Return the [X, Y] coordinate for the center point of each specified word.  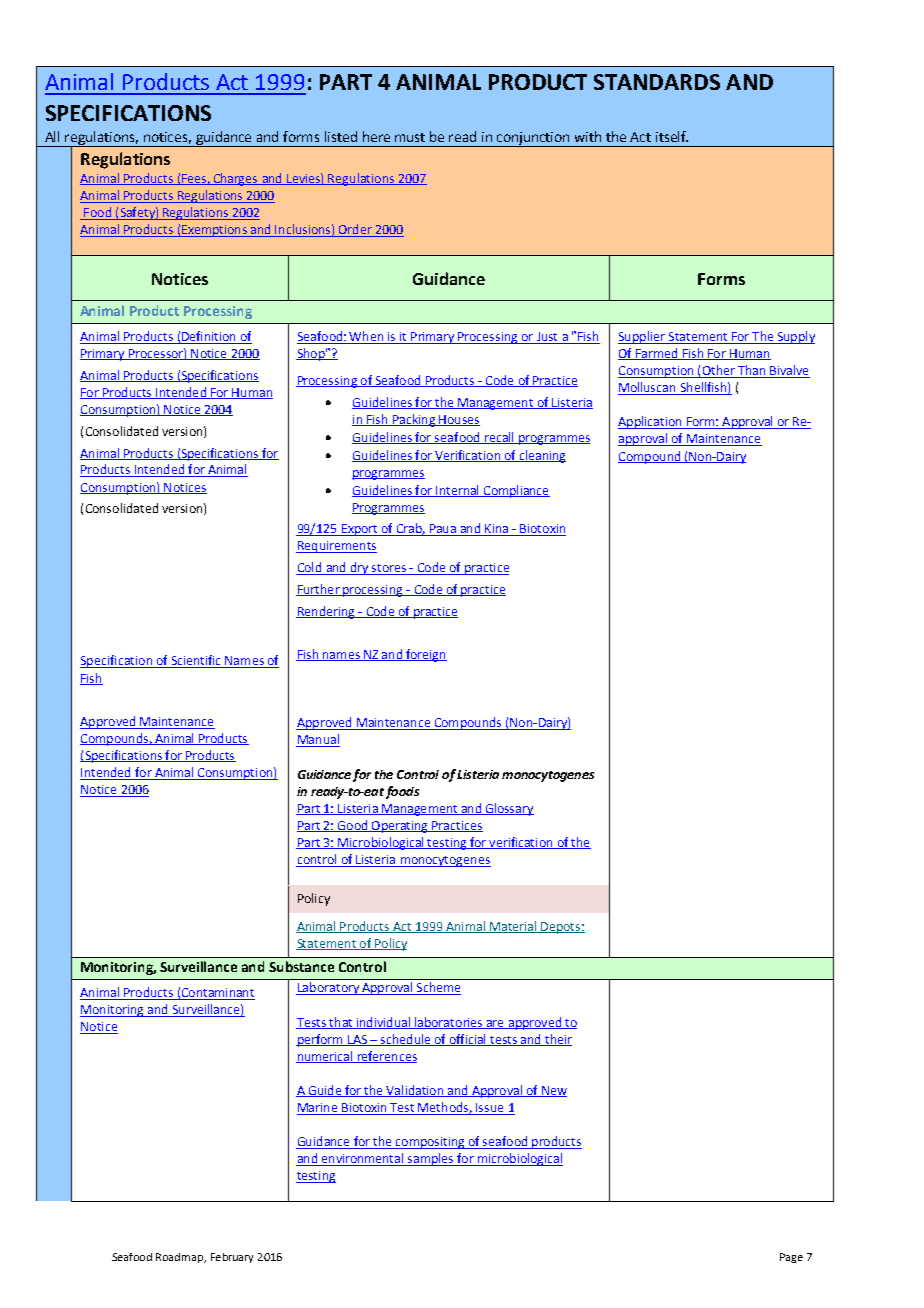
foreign [425, 655]
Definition [209, 337]
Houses [458, 420]
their [557, 1040]
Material [513, 927]
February [232, 1258]
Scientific [196, 661]
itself [672, 136]
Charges [236, 179]
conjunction [533, 139]
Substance [301, 966]
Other [718, 371]
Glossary [508, 809]
